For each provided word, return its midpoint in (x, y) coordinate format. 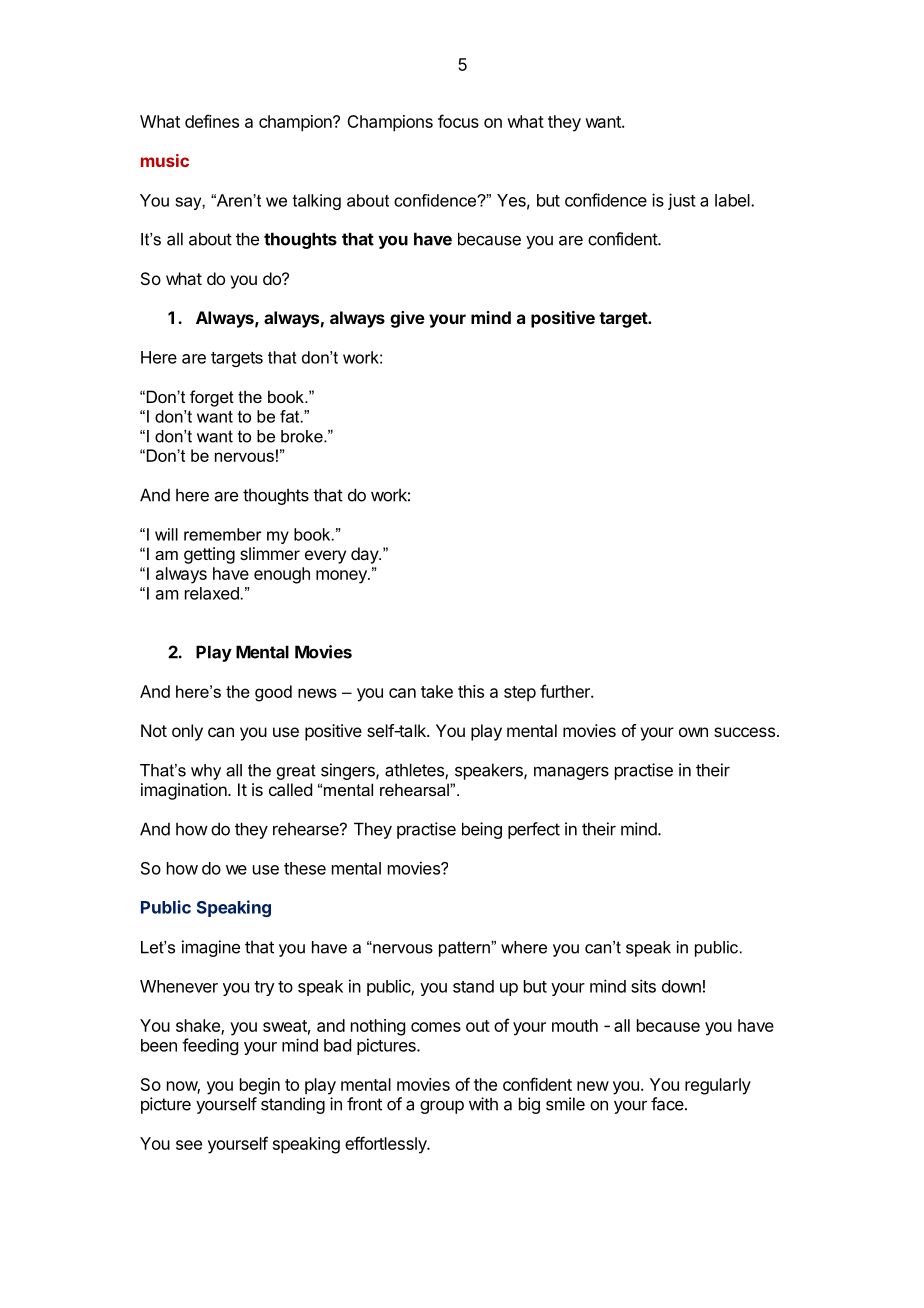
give (407, 319)
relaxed (212, 593)
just (682, 201)
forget (212, 398)
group (442, 1107)
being (482, 830)
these (305, 868)
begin (260, 1086)
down (681, 986)
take (437, 691)
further (566, 691)
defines (212, 121)
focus (458, 121)
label (733, 200)
